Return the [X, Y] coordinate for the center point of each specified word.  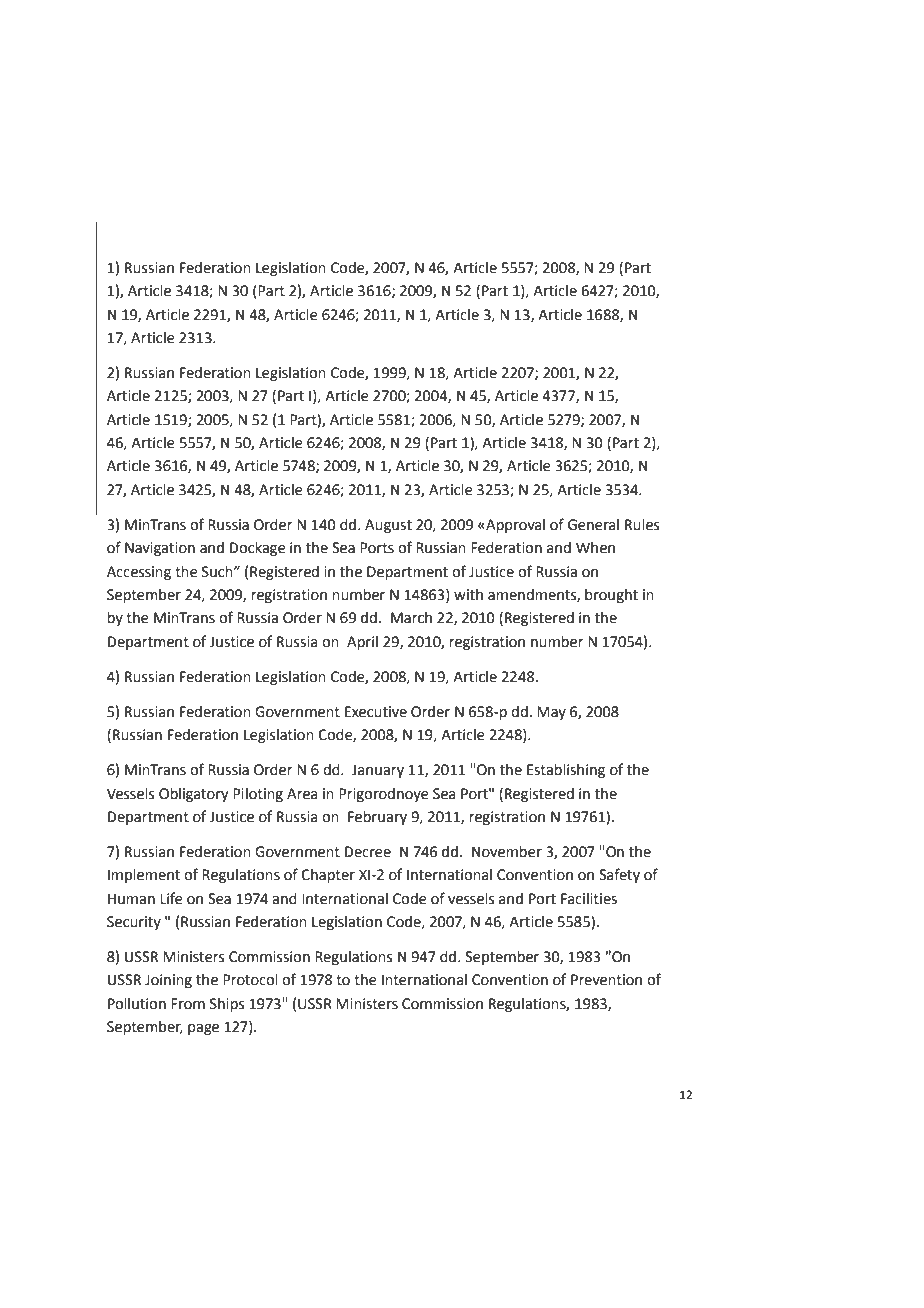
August [388, 526]
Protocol [250, 980]
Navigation [160, 549]
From [188, 1004]
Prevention [606, 980]
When [595, 548]
